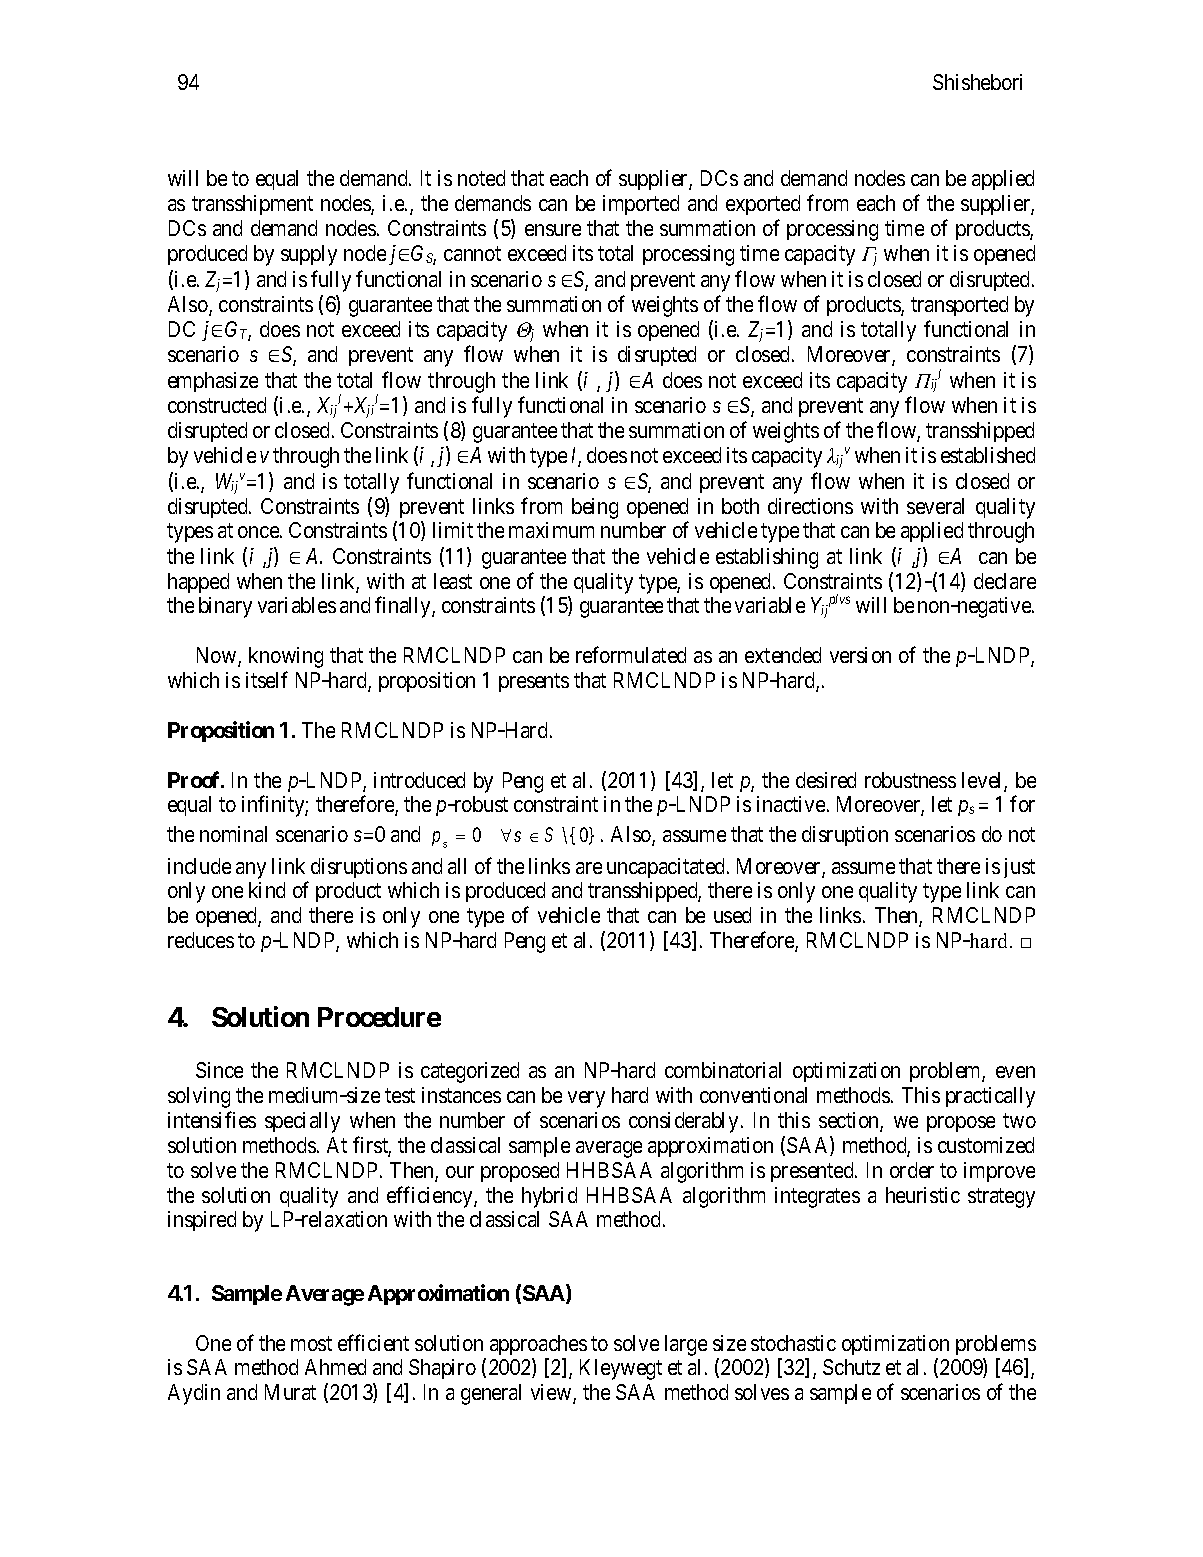 The height and width of the screenshot is (1557, 1203). Describe the element at coordinates (534, 682) in the screenshot. I see `presents` at that location.
